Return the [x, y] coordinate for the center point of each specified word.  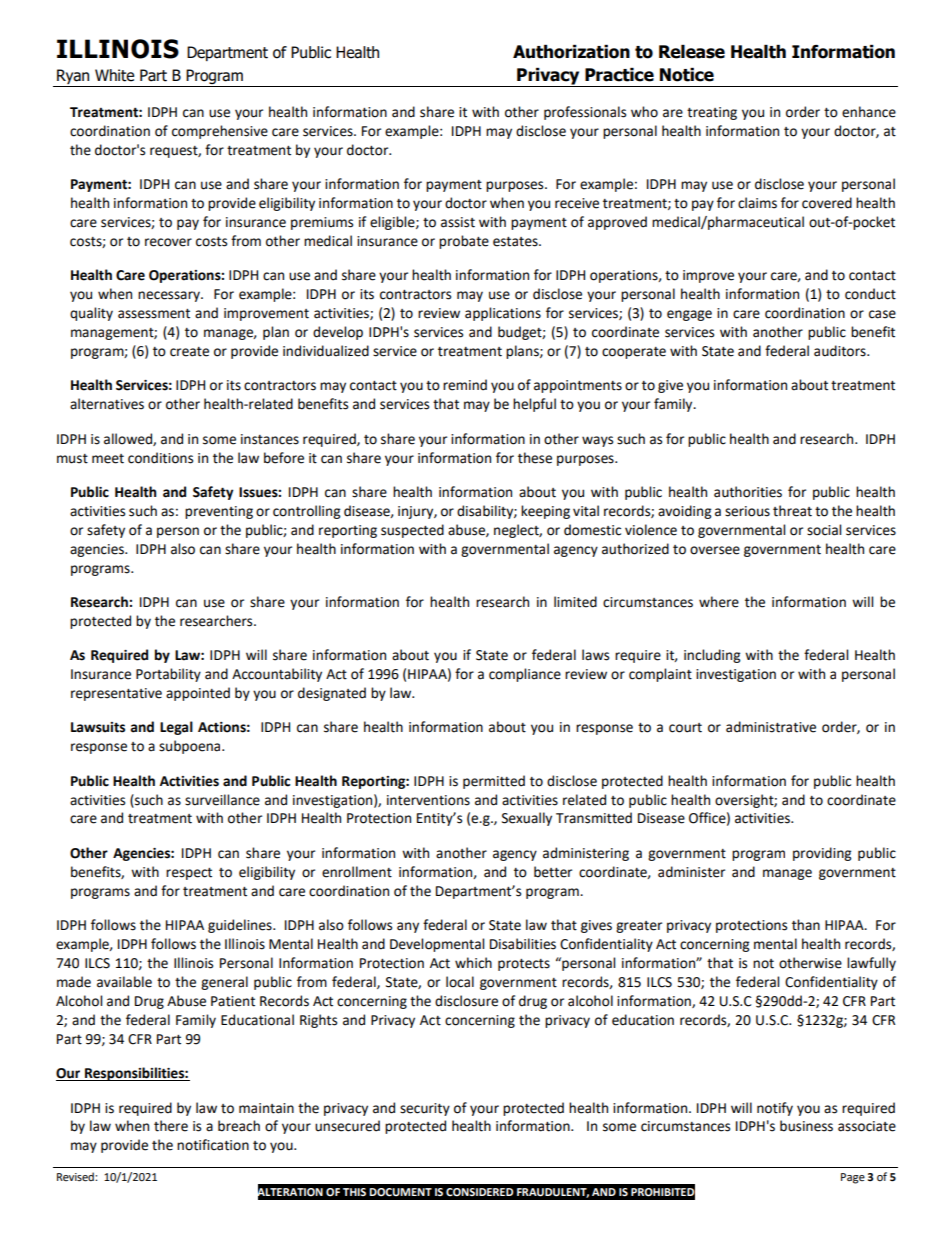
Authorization [571, 52]
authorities [748, 492]
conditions [160, 458]
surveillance [222, 800]
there [171, 1126]
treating [712, 113]
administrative [771, 727]
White [114, 75]
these [535, 458]
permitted [494, 782]
